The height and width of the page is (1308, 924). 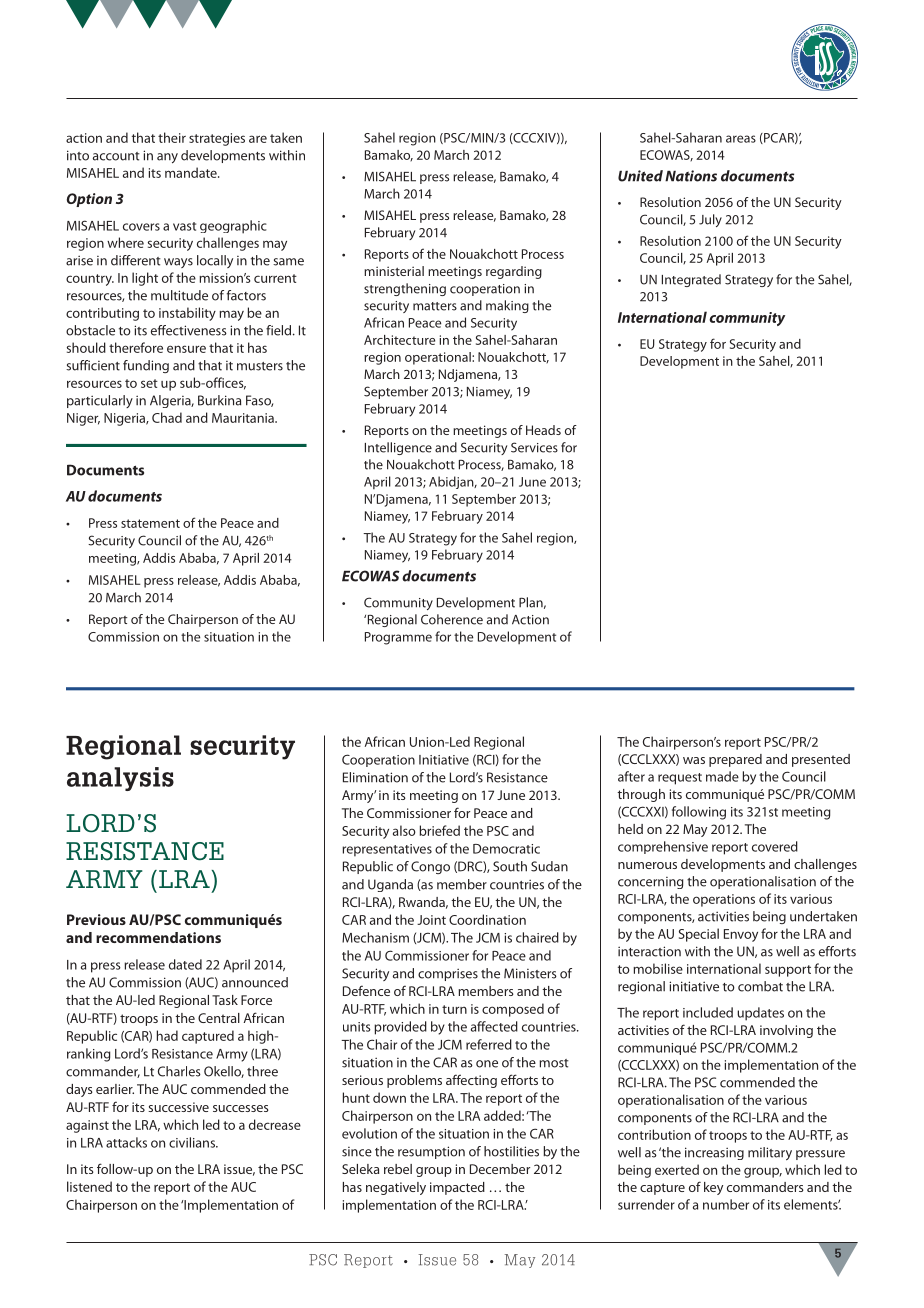 What do you see at coordinates (691, 176) in the page?
I see `Nations` at bounding box center [691, 176].
